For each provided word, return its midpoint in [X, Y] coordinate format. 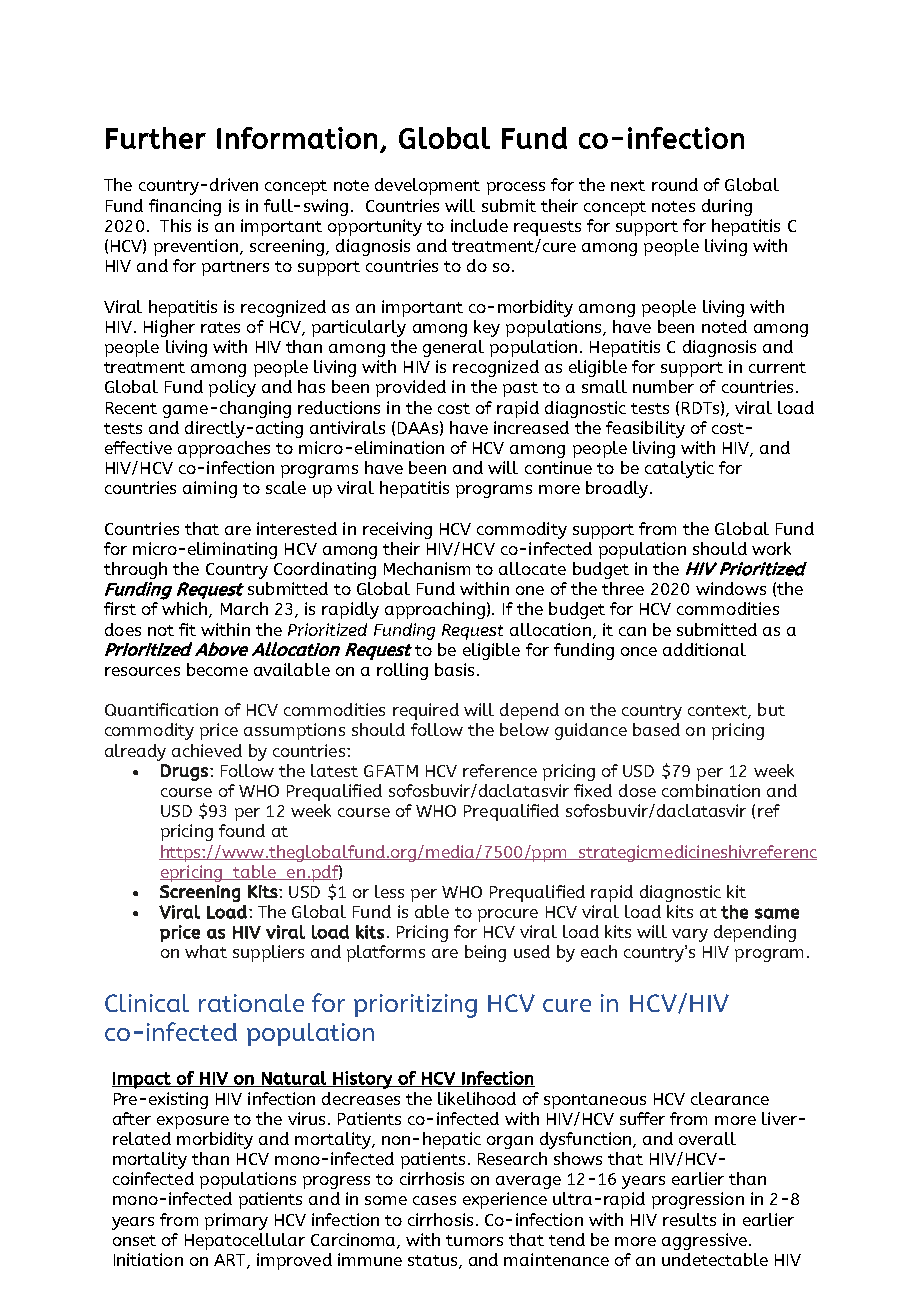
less [389, 891]
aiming [210, 489]
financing [185, 207]
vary [690, 935]
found [242, 830]
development [427, 186]
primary [236, 1221]
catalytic [679, 469]
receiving [397, 530]
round [675, 184]
